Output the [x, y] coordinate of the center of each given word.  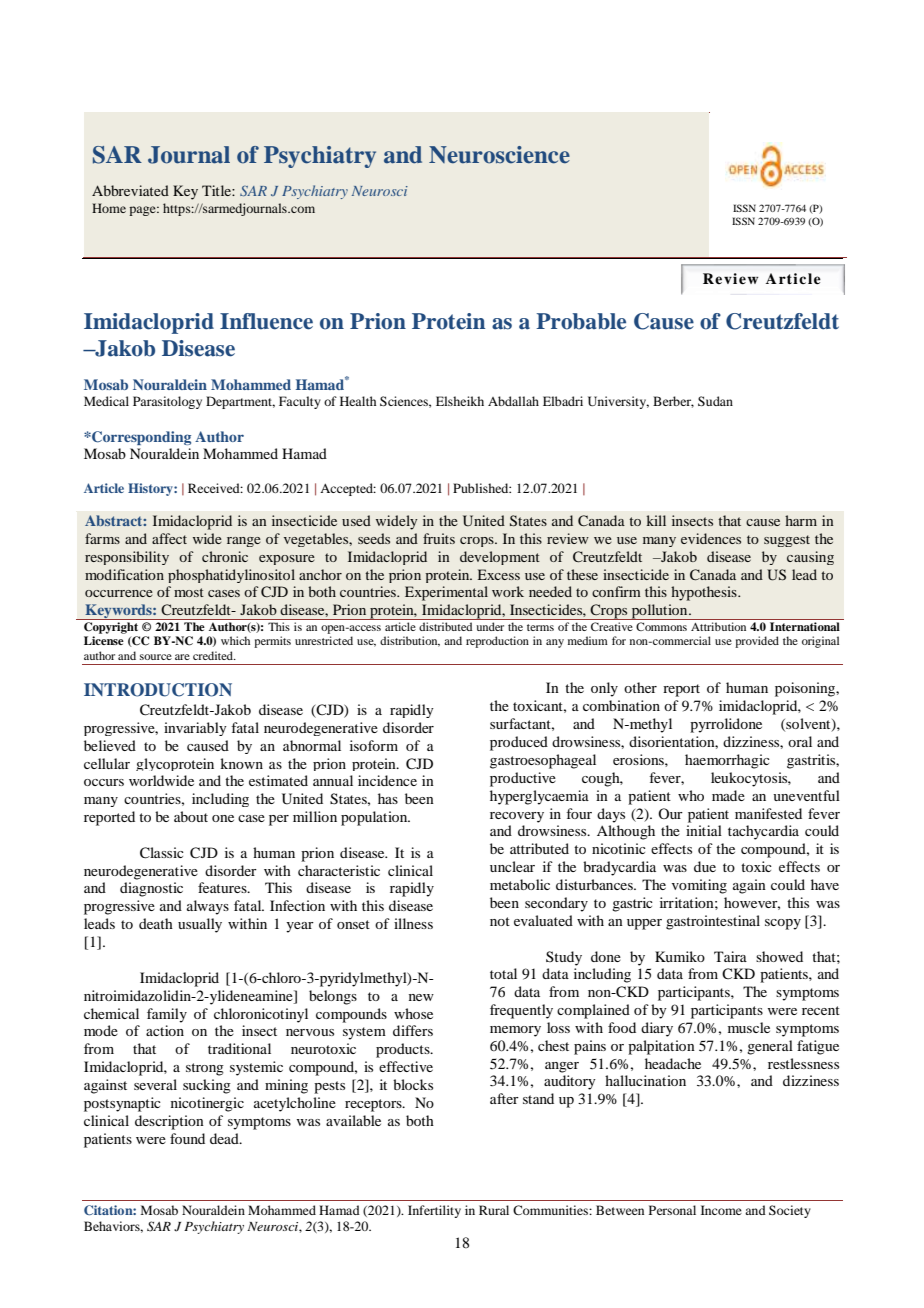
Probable [581, 321]
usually [200, 925]
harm [801, 520]
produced [519, 743]
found [187, 1138]
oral [800, 741]
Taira [730, 956]
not [500, 921]
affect [169, 538]
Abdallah [513, 401]
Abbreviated [130, 190]
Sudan [715, 401]
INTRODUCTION [158, 690]
